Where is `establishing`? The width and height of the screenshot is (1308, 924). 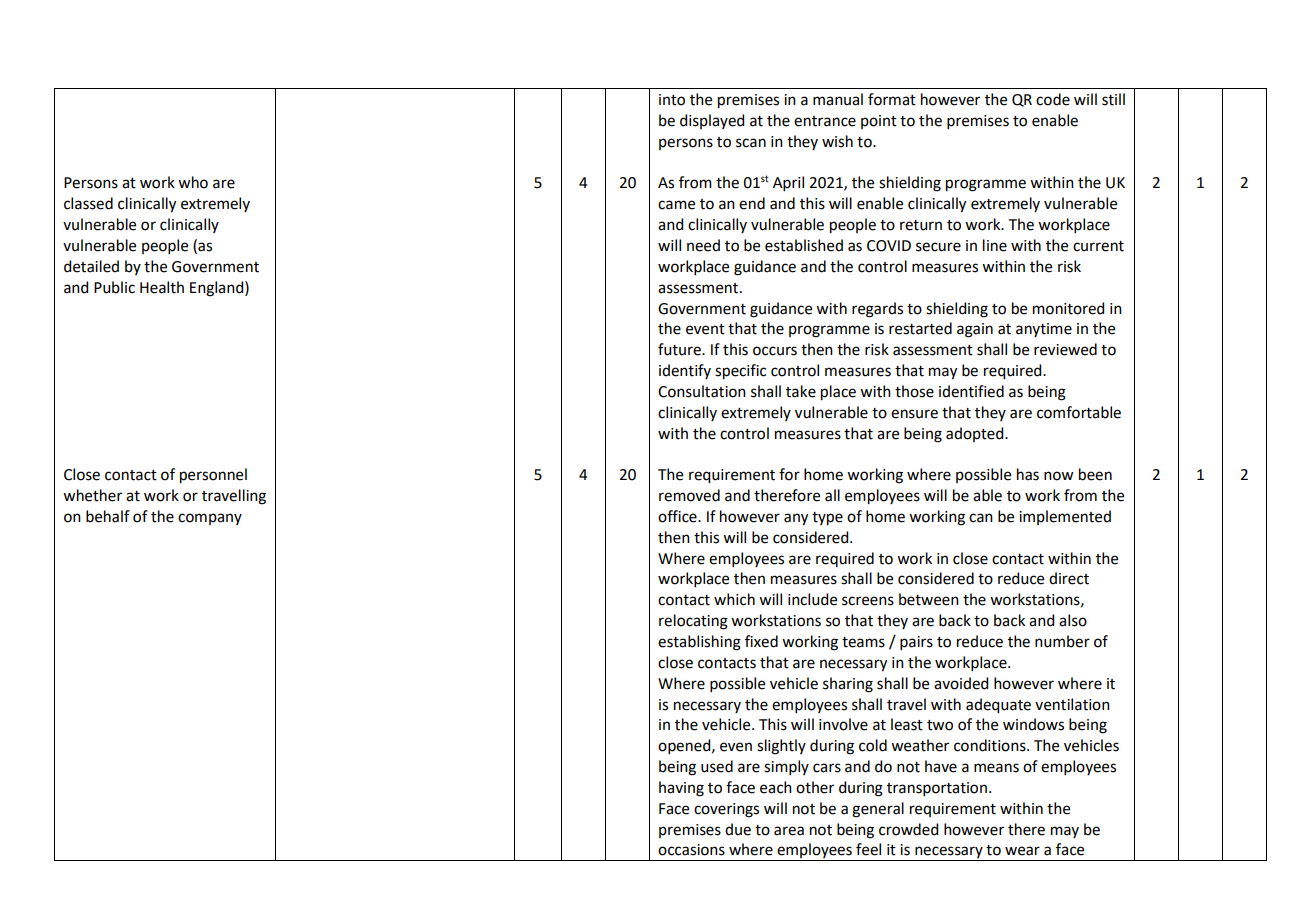
establishing is located at coordinates (699, 643).
